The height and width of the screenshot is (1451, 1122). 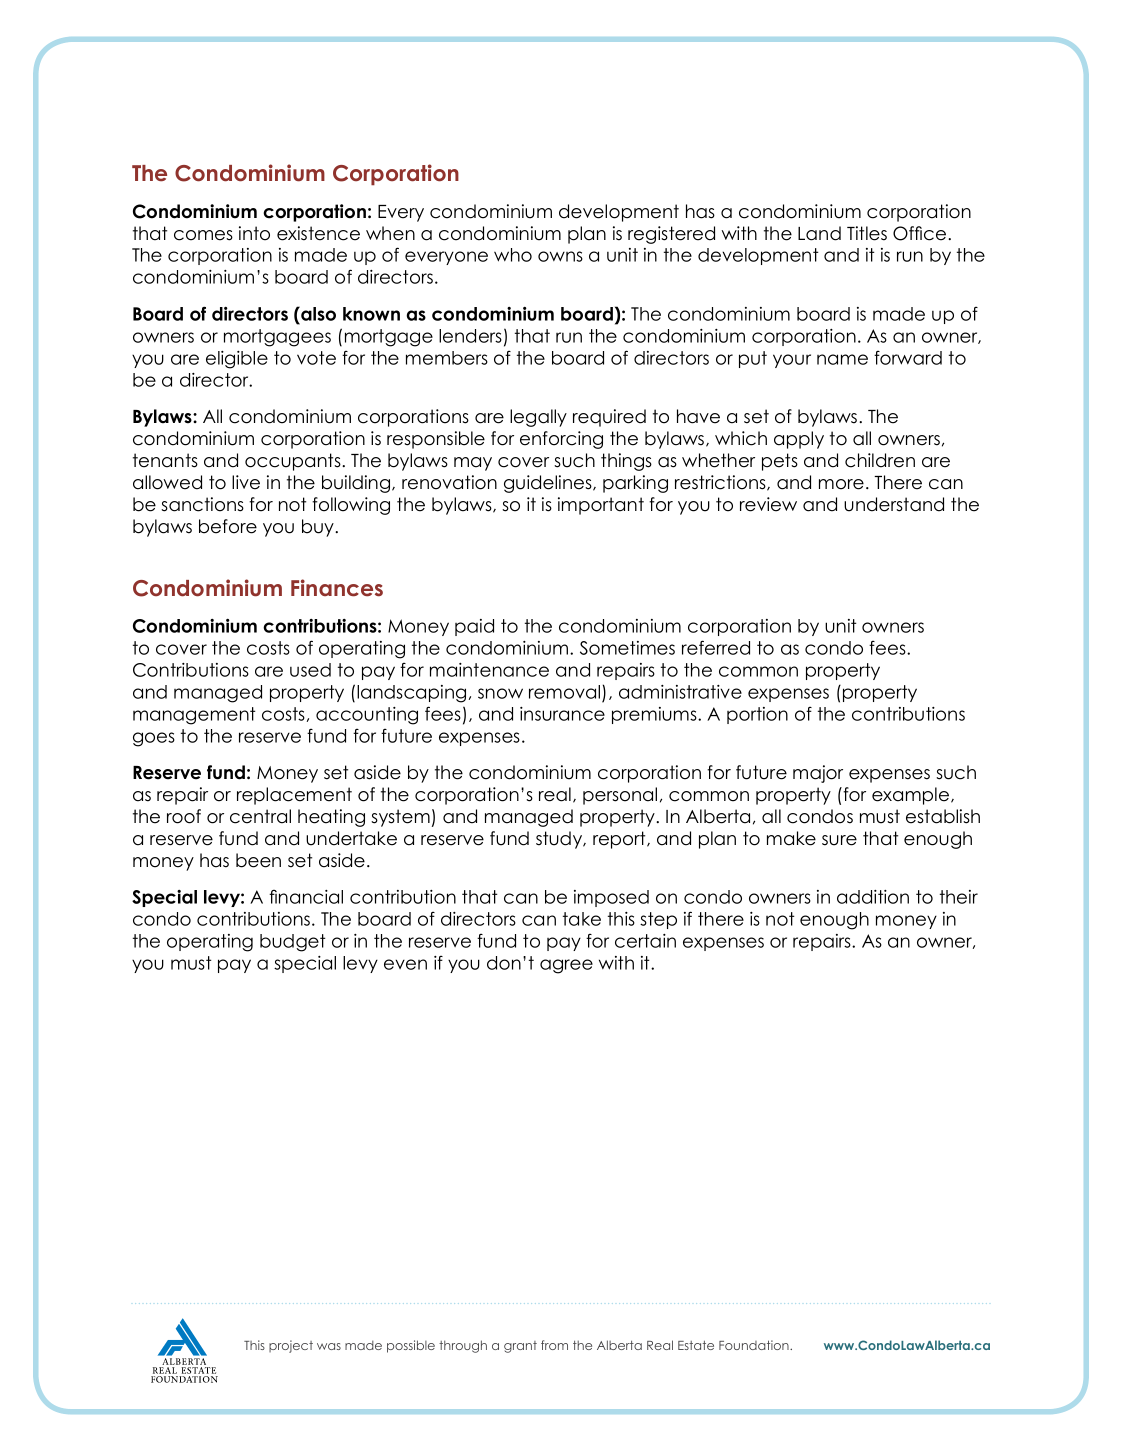 I want to click on into, so click(x=254, y=233).
